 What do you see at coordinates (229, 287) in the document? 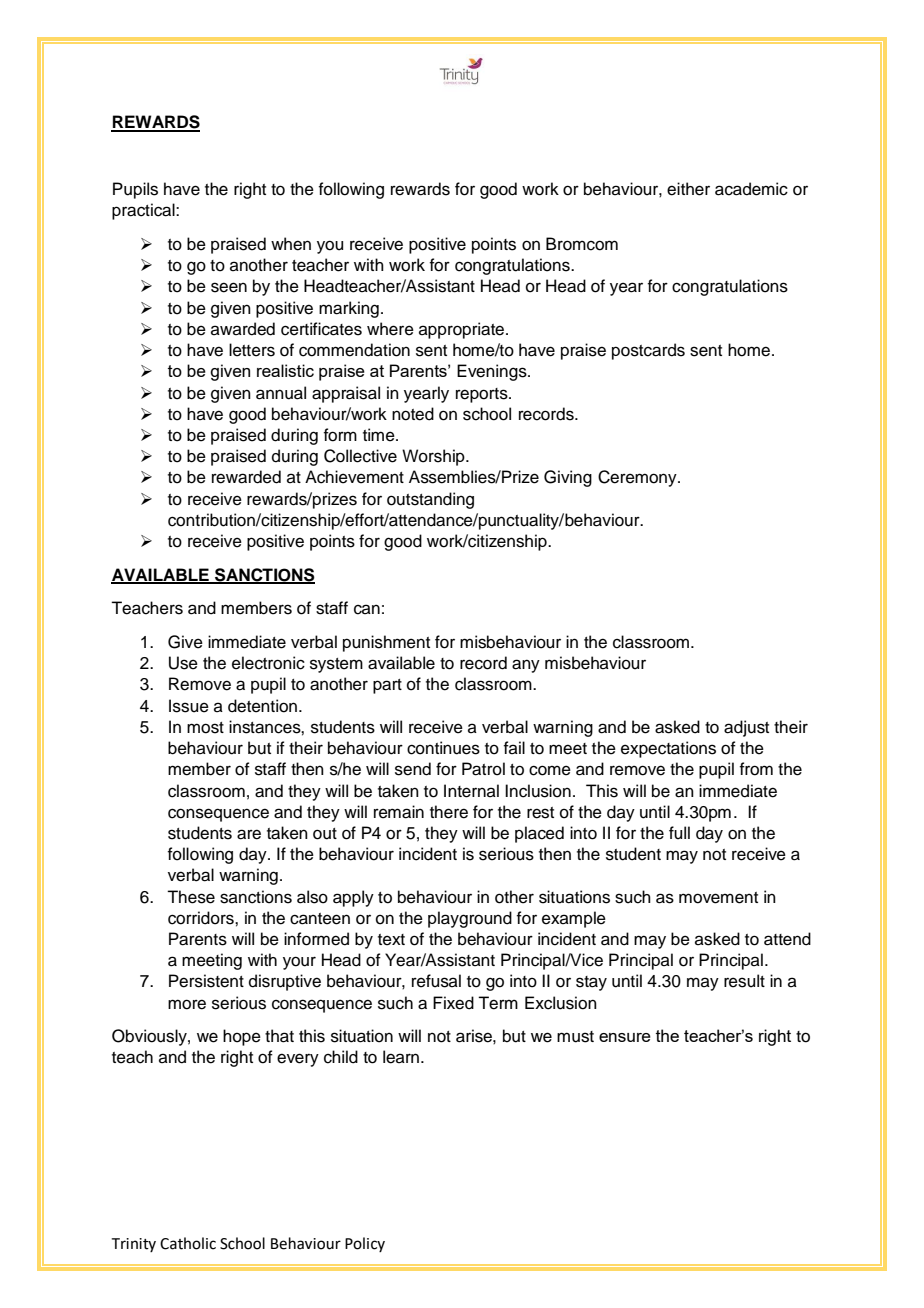
I see `seen` at bounding box center [229, 287].
